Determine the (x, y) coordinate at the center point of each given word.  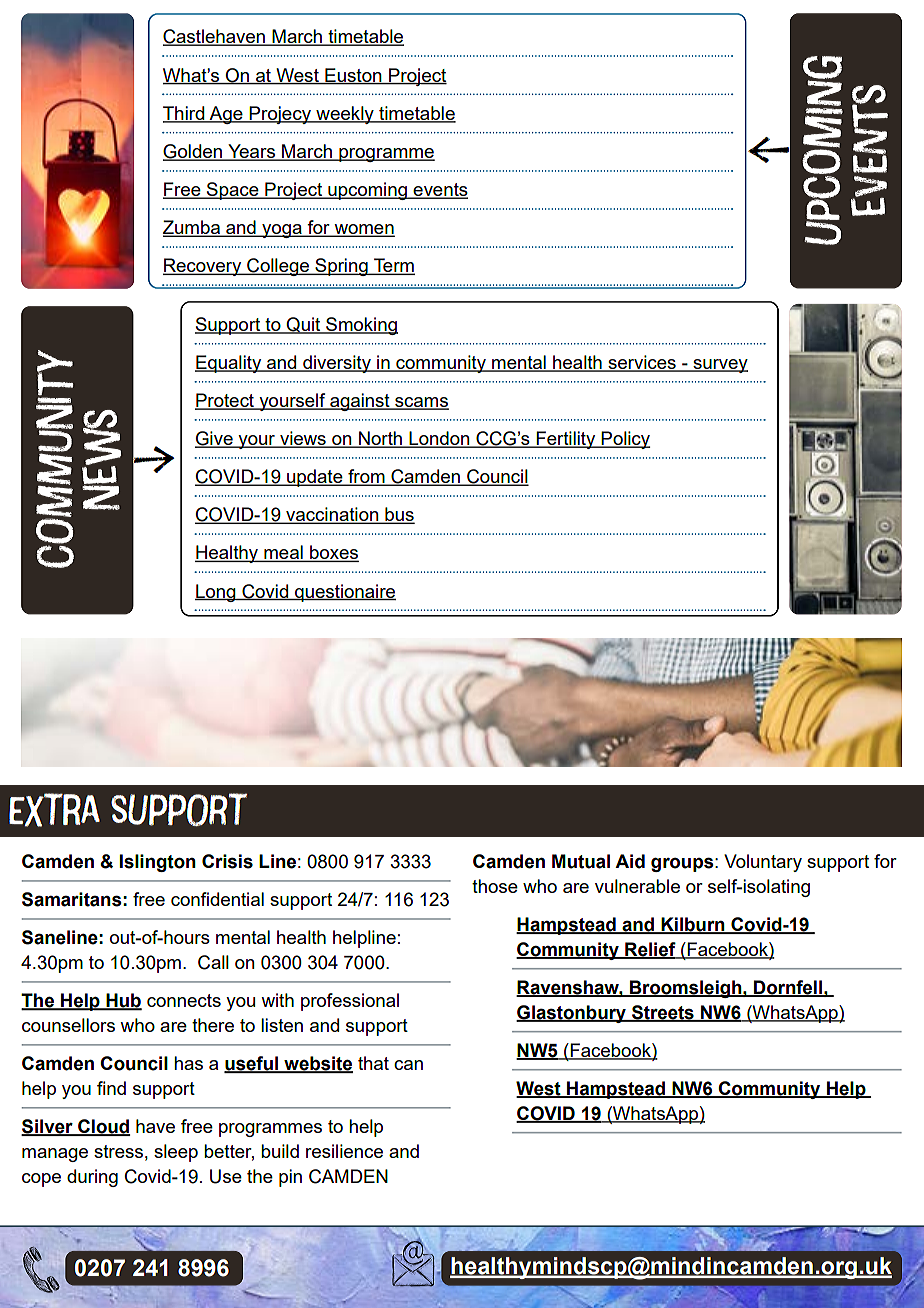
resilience (344, 1151)
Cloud (103, 1127)
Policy (625, 440)
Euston (353, 76)
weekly (345, 115)
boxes (333, 553)
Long (216, 593)
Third (185, 114)
